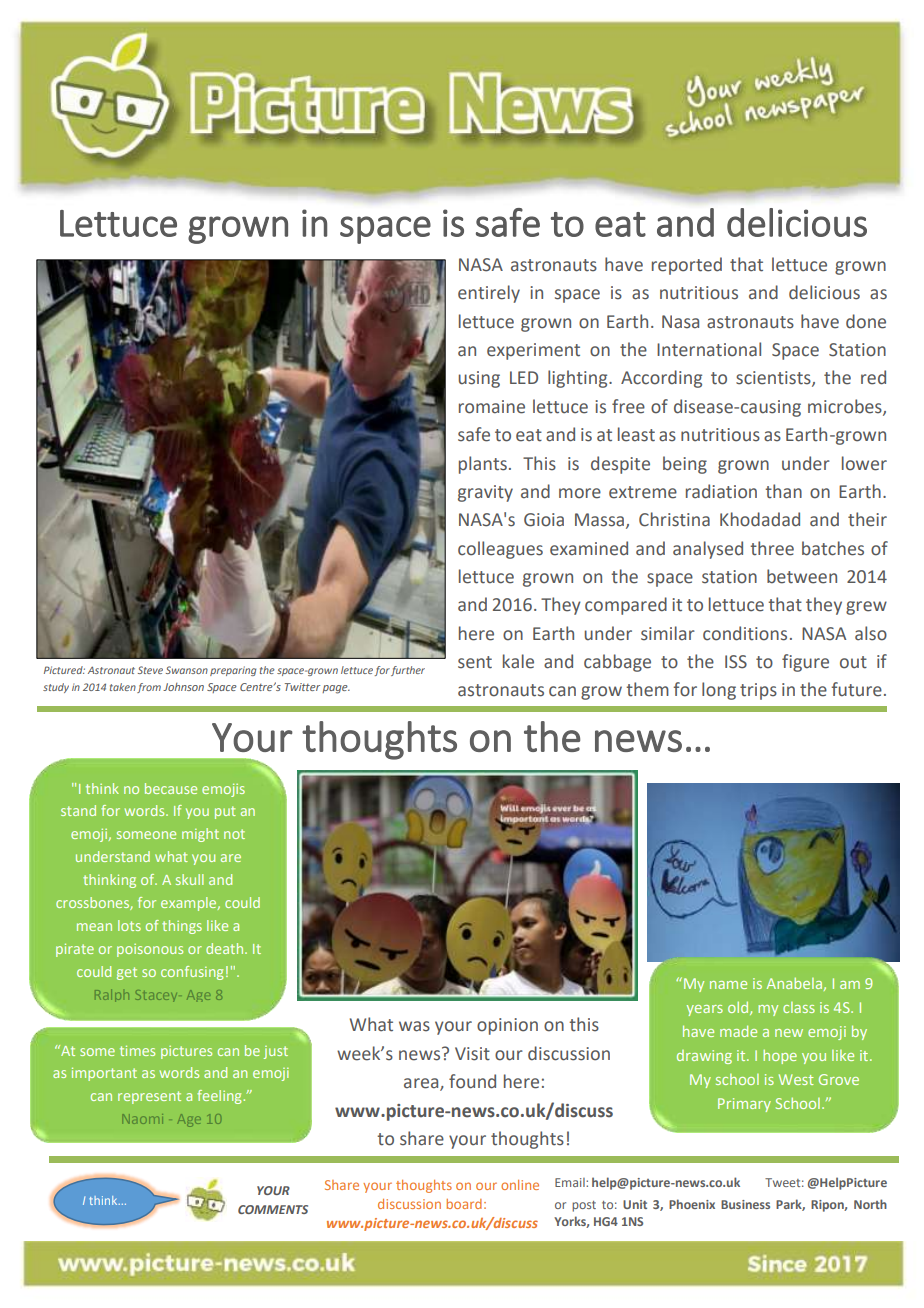 Image resolution: width=924 pixels, height=1308 pixels. Describe the element at coordinates (483, 465) in the screenshot. I see `plants` at that location.
